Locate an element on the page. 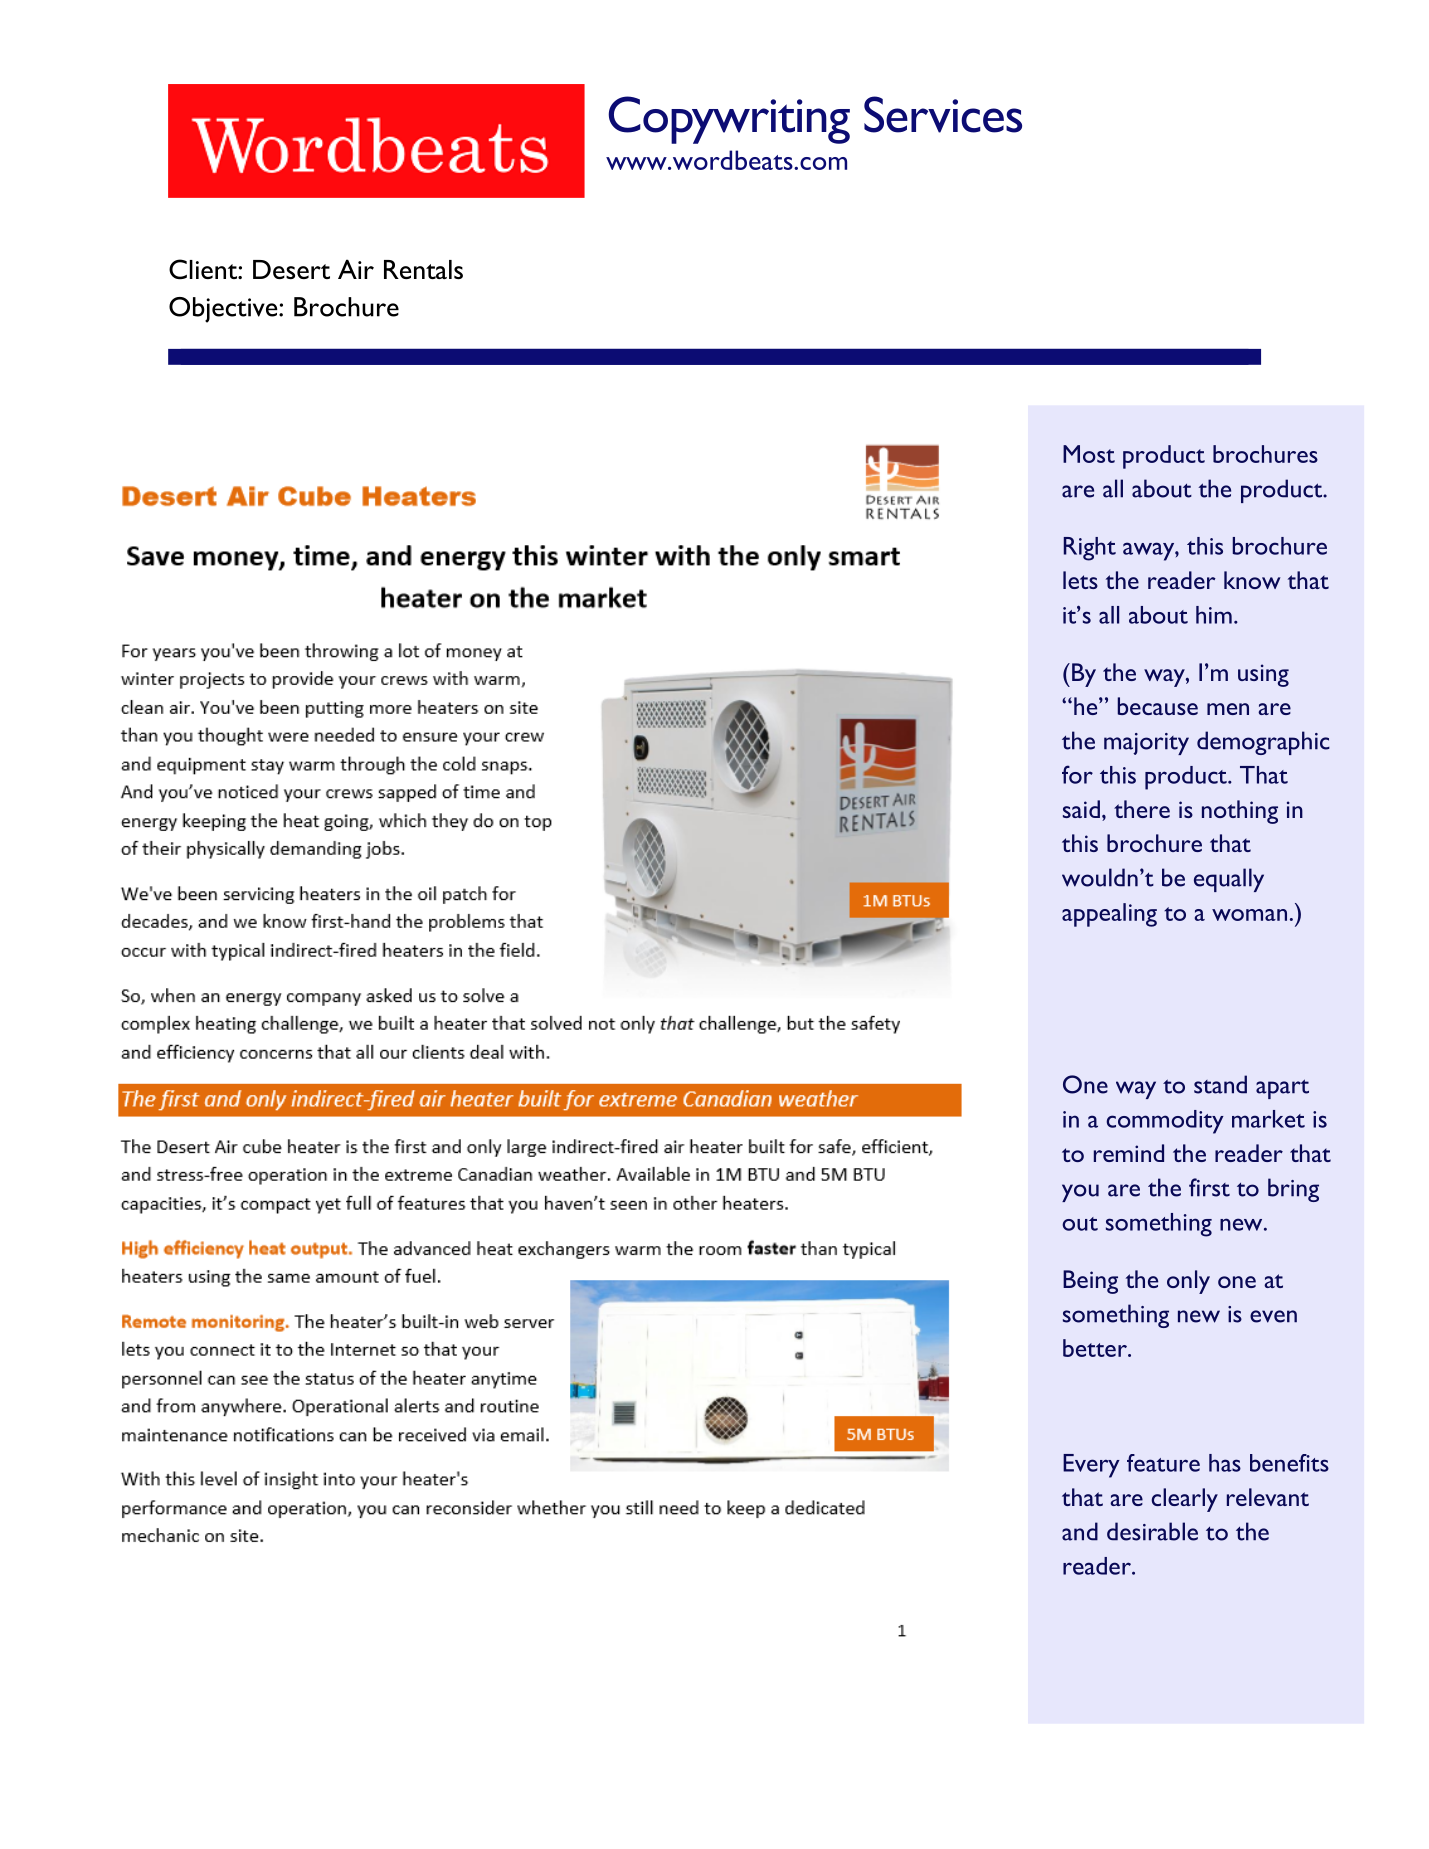 Image resolution: width=1429 pixels, height=1849 pixels. for is located at coordinates (1077, 774).
